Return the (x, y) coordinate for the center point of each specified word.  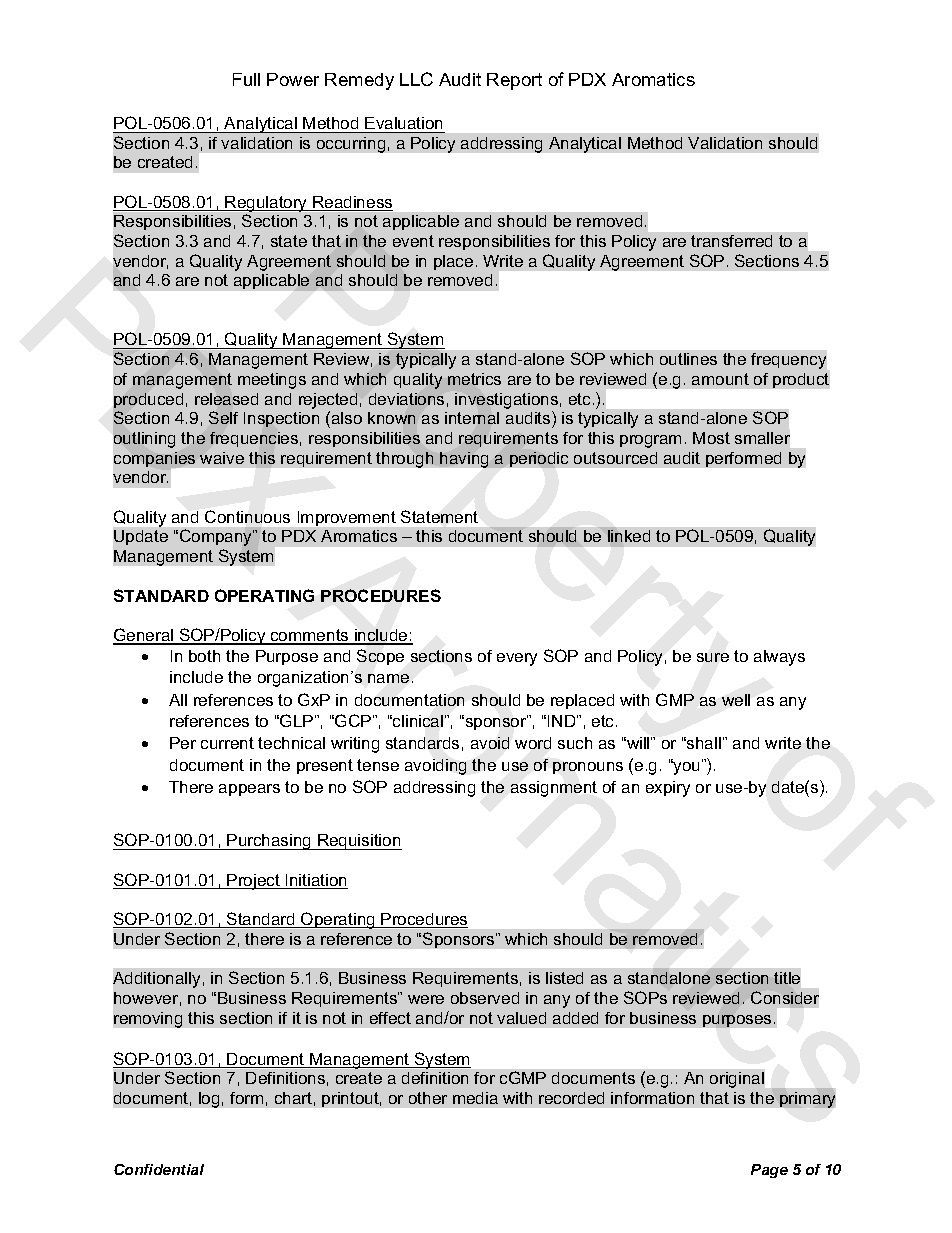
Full (246, 79)
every (517, 659)
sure (713, 657)
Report (514, 81)
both (204, 656)
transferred (731, 241)
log (209, 1100)
